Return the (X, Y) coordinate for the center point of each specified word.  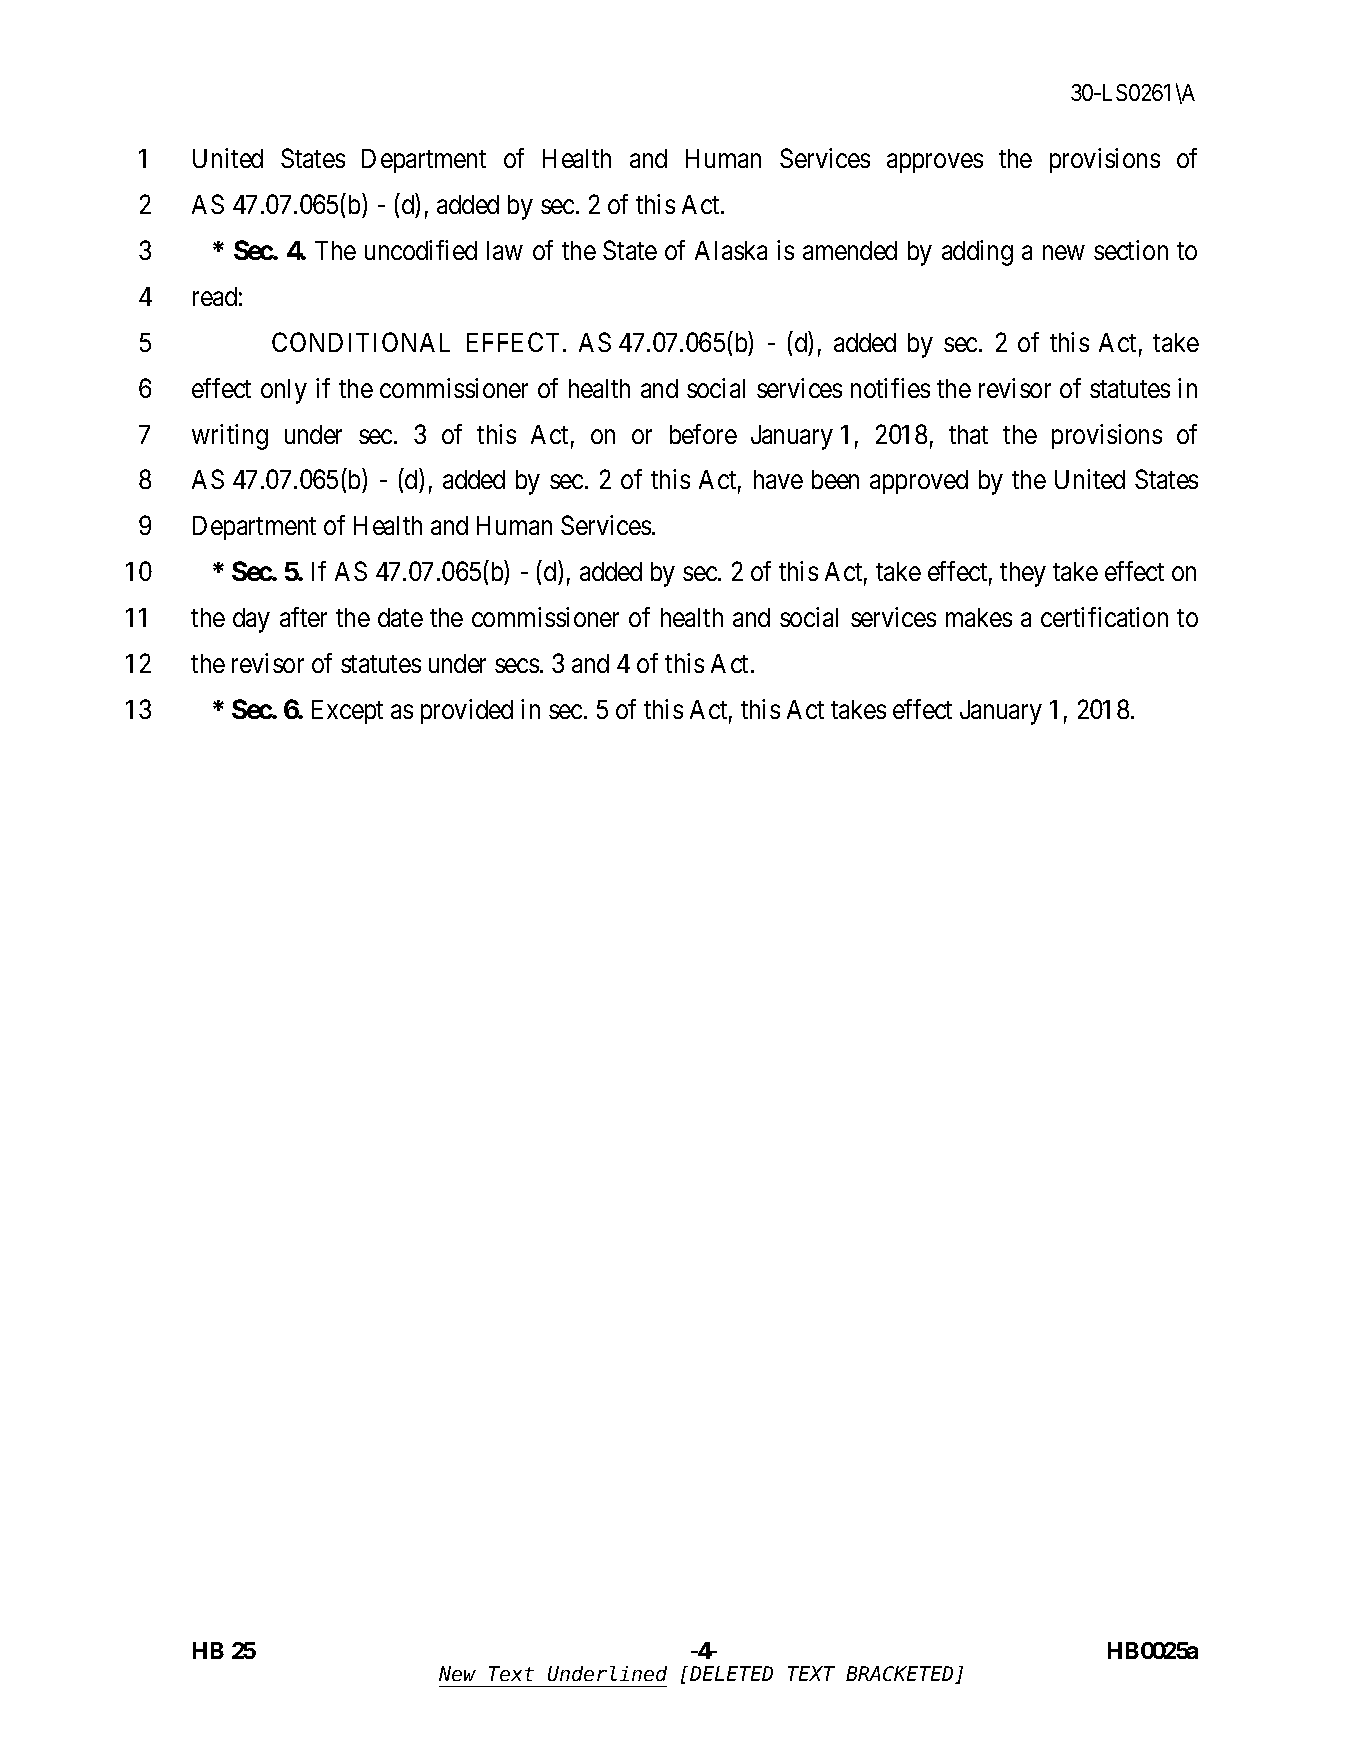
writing (230, 437)
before (703, 434)
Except (347, 712)
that (968, 434)
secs (517, 666)
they (1023, 574)
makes (979, 617)
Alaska (731, 250)
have (778, 479)
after (303, 617)
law (505, 250)
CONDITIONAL (361, 342)
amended (850, 250)
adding (977, 253)
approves (935, 163)
